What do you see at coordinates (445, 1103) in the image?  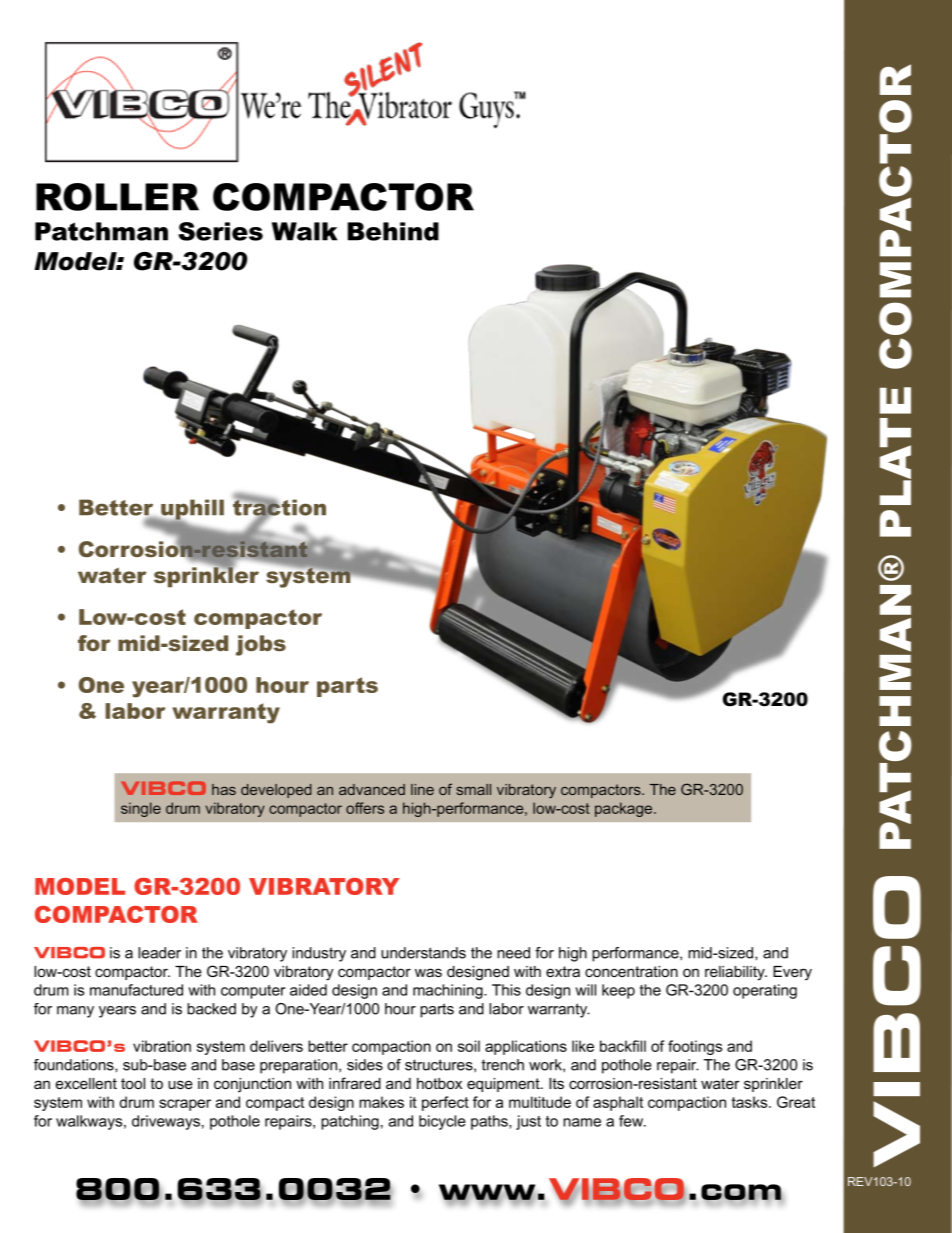 I see `perfect` at bounding box center [445, 1103].
